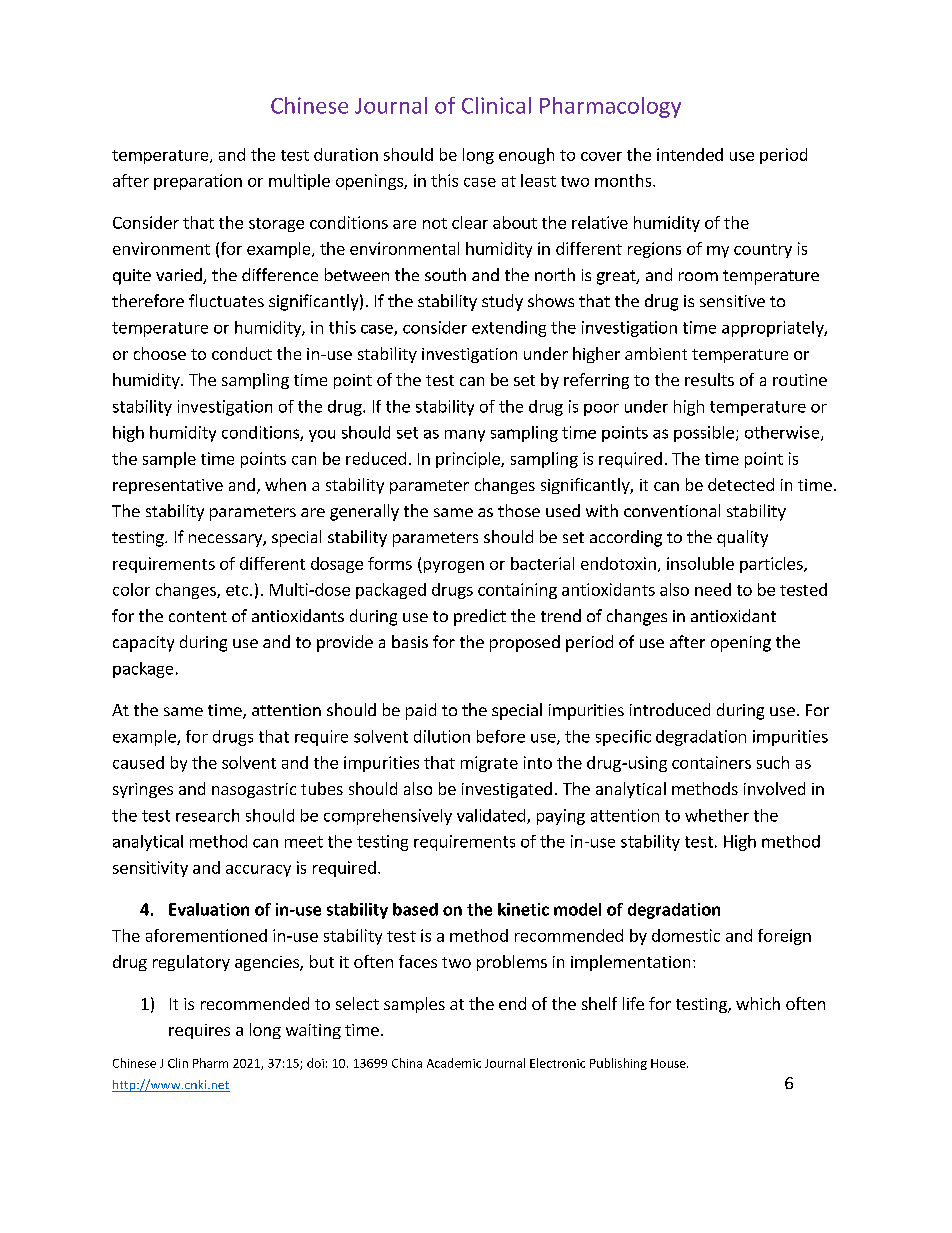  I want to click on preparation, so click(198, 182).
